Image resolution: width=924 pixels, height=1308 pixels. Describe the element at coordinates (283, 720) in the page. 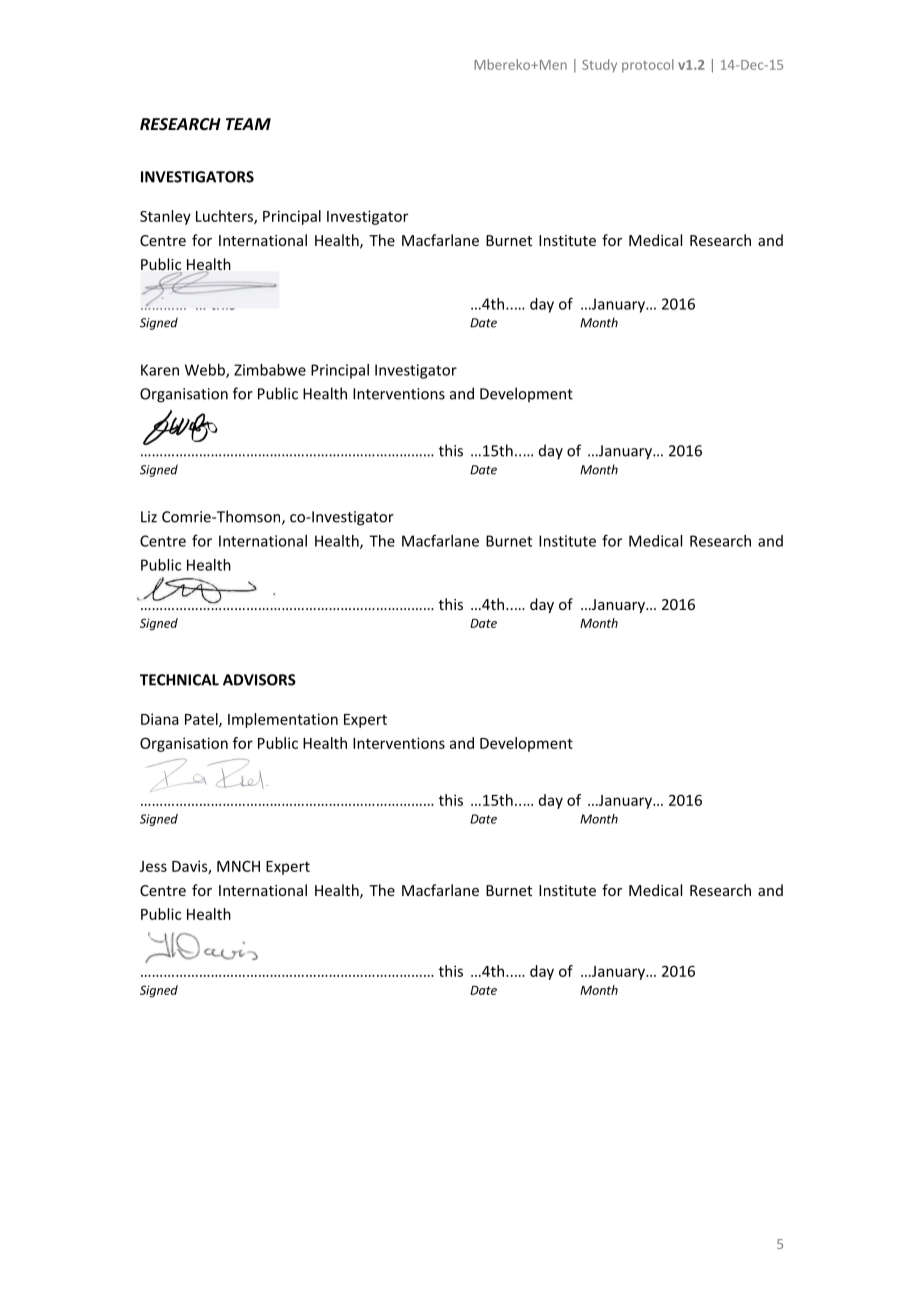

I see `Implementation` at that location.
